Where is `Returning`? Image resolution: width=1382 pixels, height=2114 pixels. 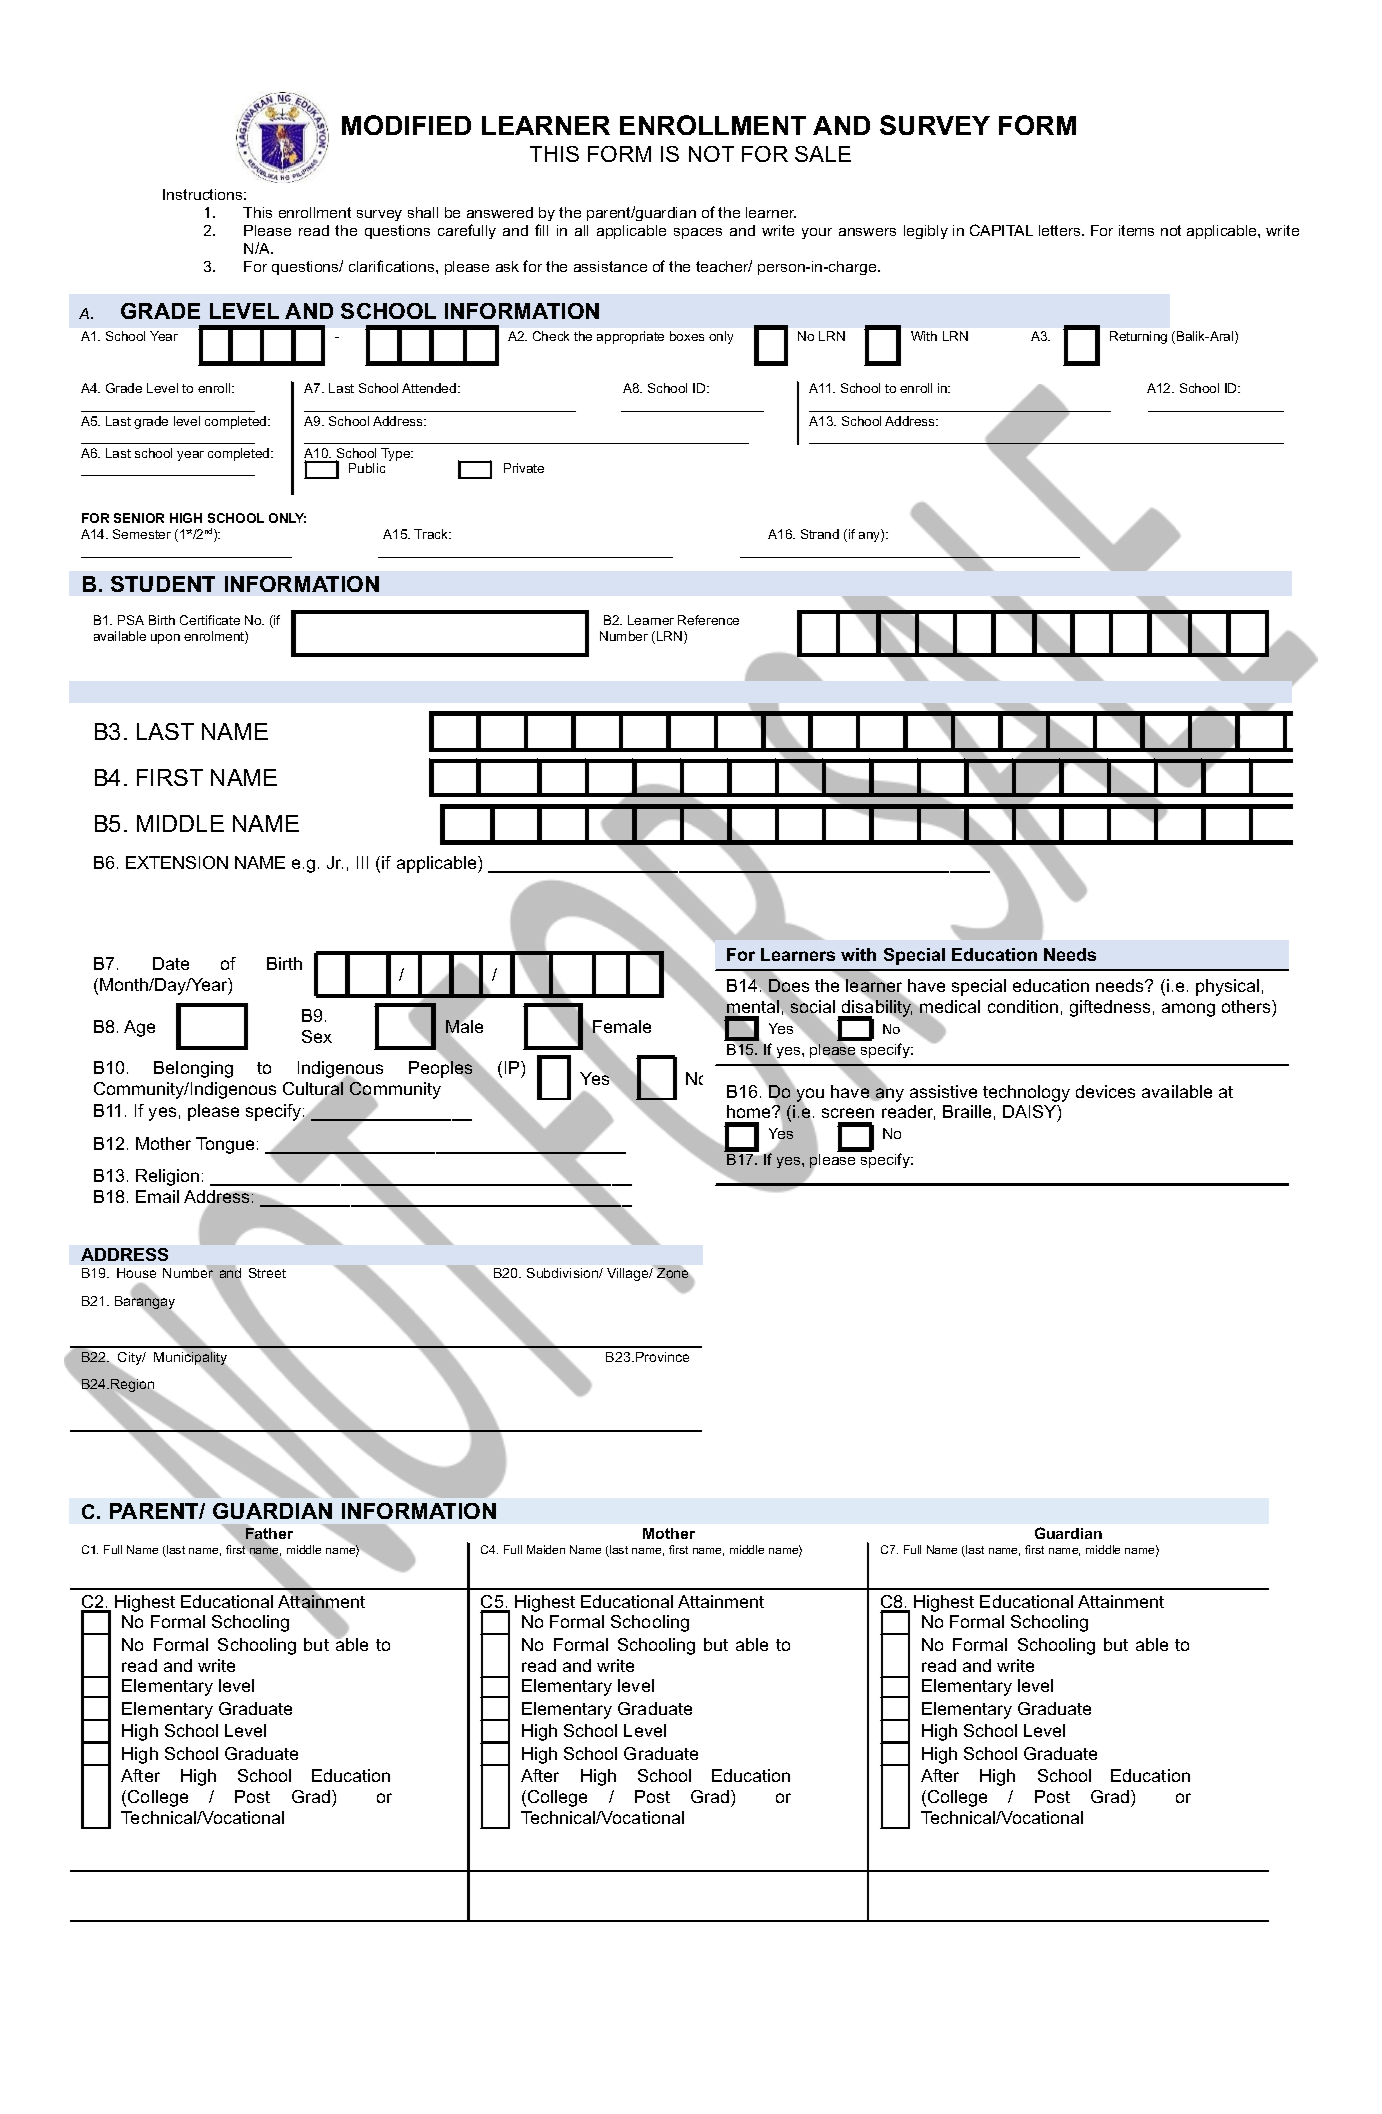
Returning is located at coordinates (1138, 337).
